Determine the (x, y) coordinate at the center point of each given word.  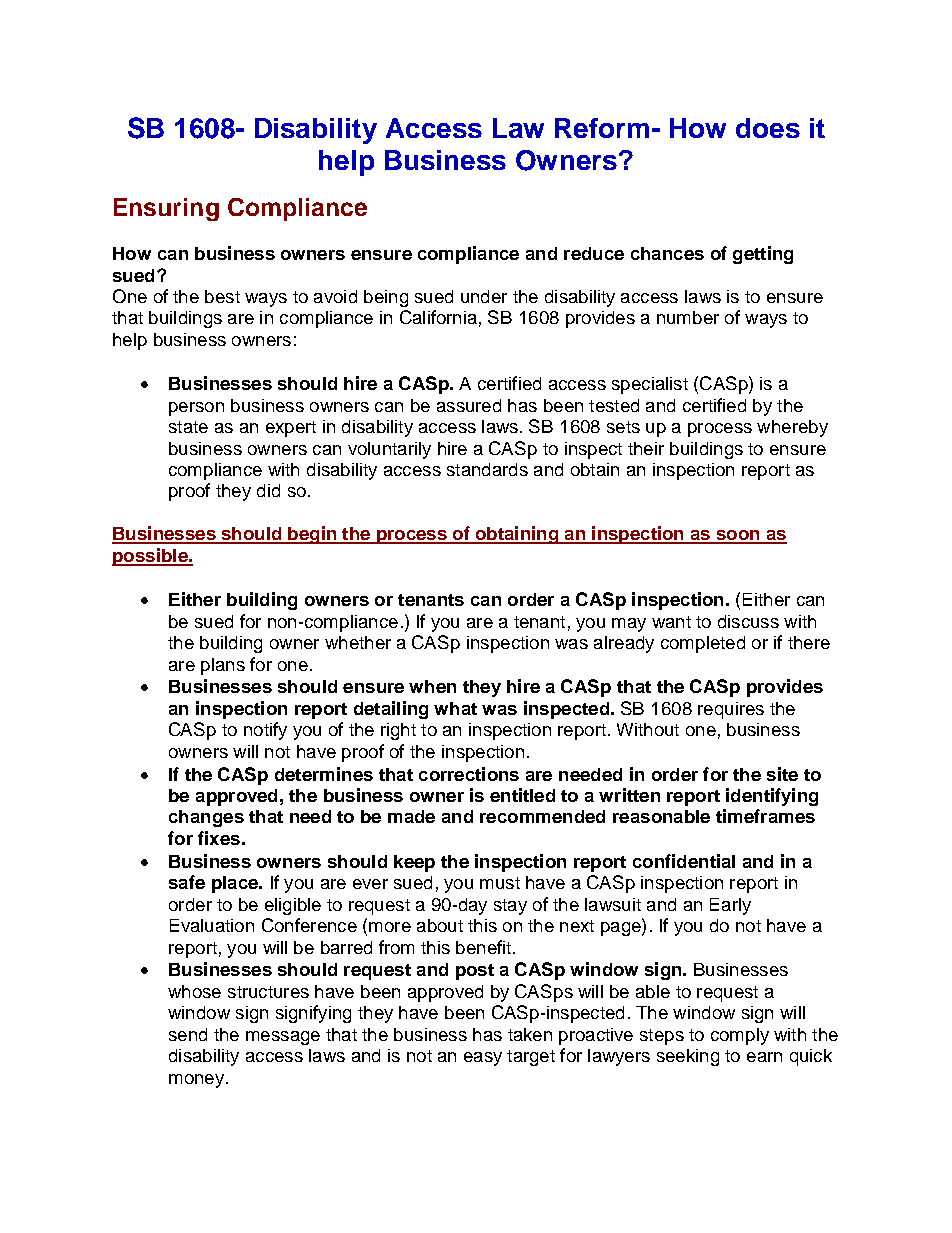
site (782, 774)
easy (483, 1059)
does (768, 128)
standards (487, 469)
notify (265, 731)
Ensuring (166, 209)
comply (740, 1036)
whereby (792, 428)
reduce (594, 253)
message (283, 1038)
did (268, 490)
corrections (469, 774)
